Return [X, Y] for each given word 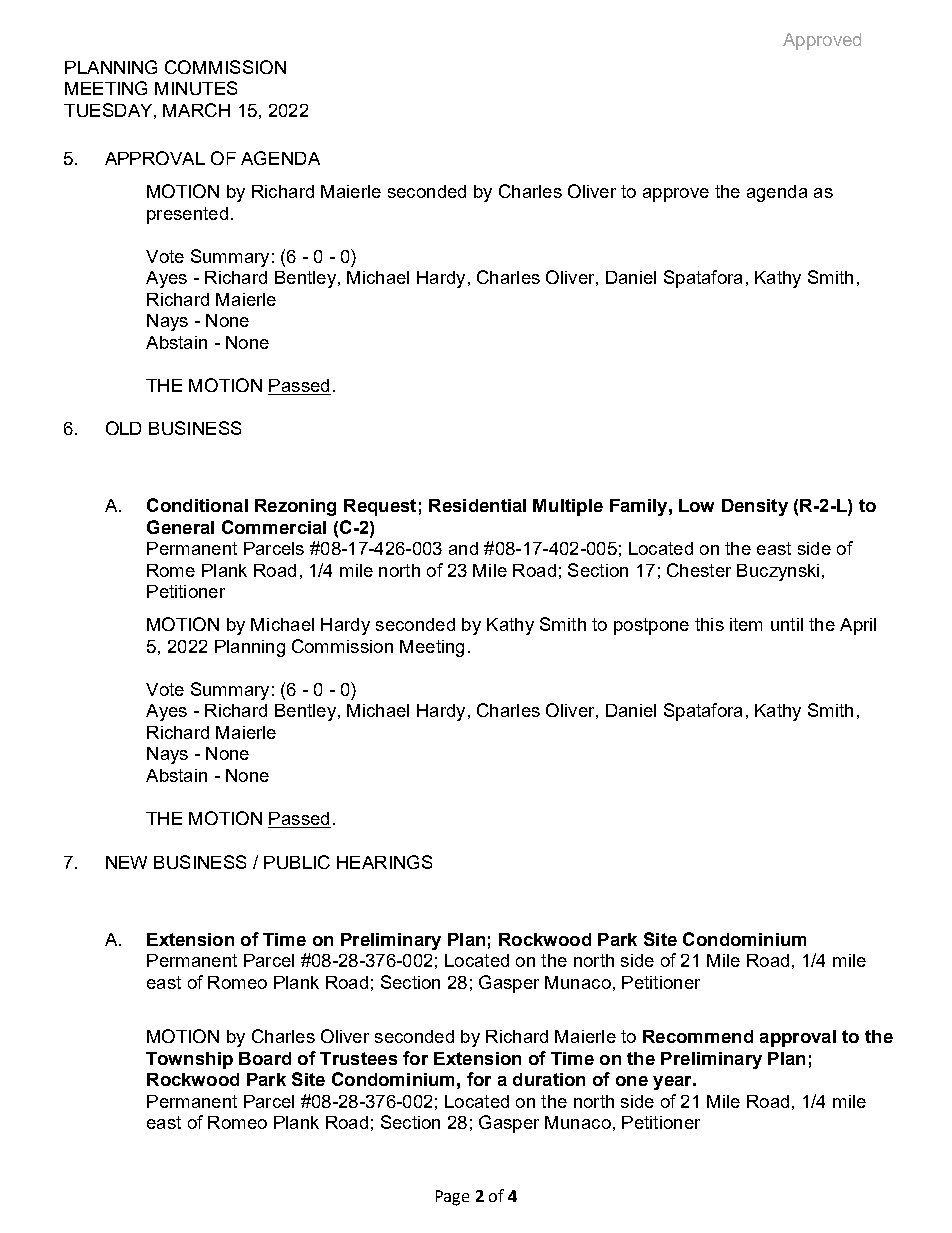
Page [452, 1198]
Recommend [698, 1036]
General [180, 527]
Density [755, 507]
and [463, 548]
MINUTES [196, 88]
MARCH [196, 110]
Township [189, 1060]
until [787, 624]
